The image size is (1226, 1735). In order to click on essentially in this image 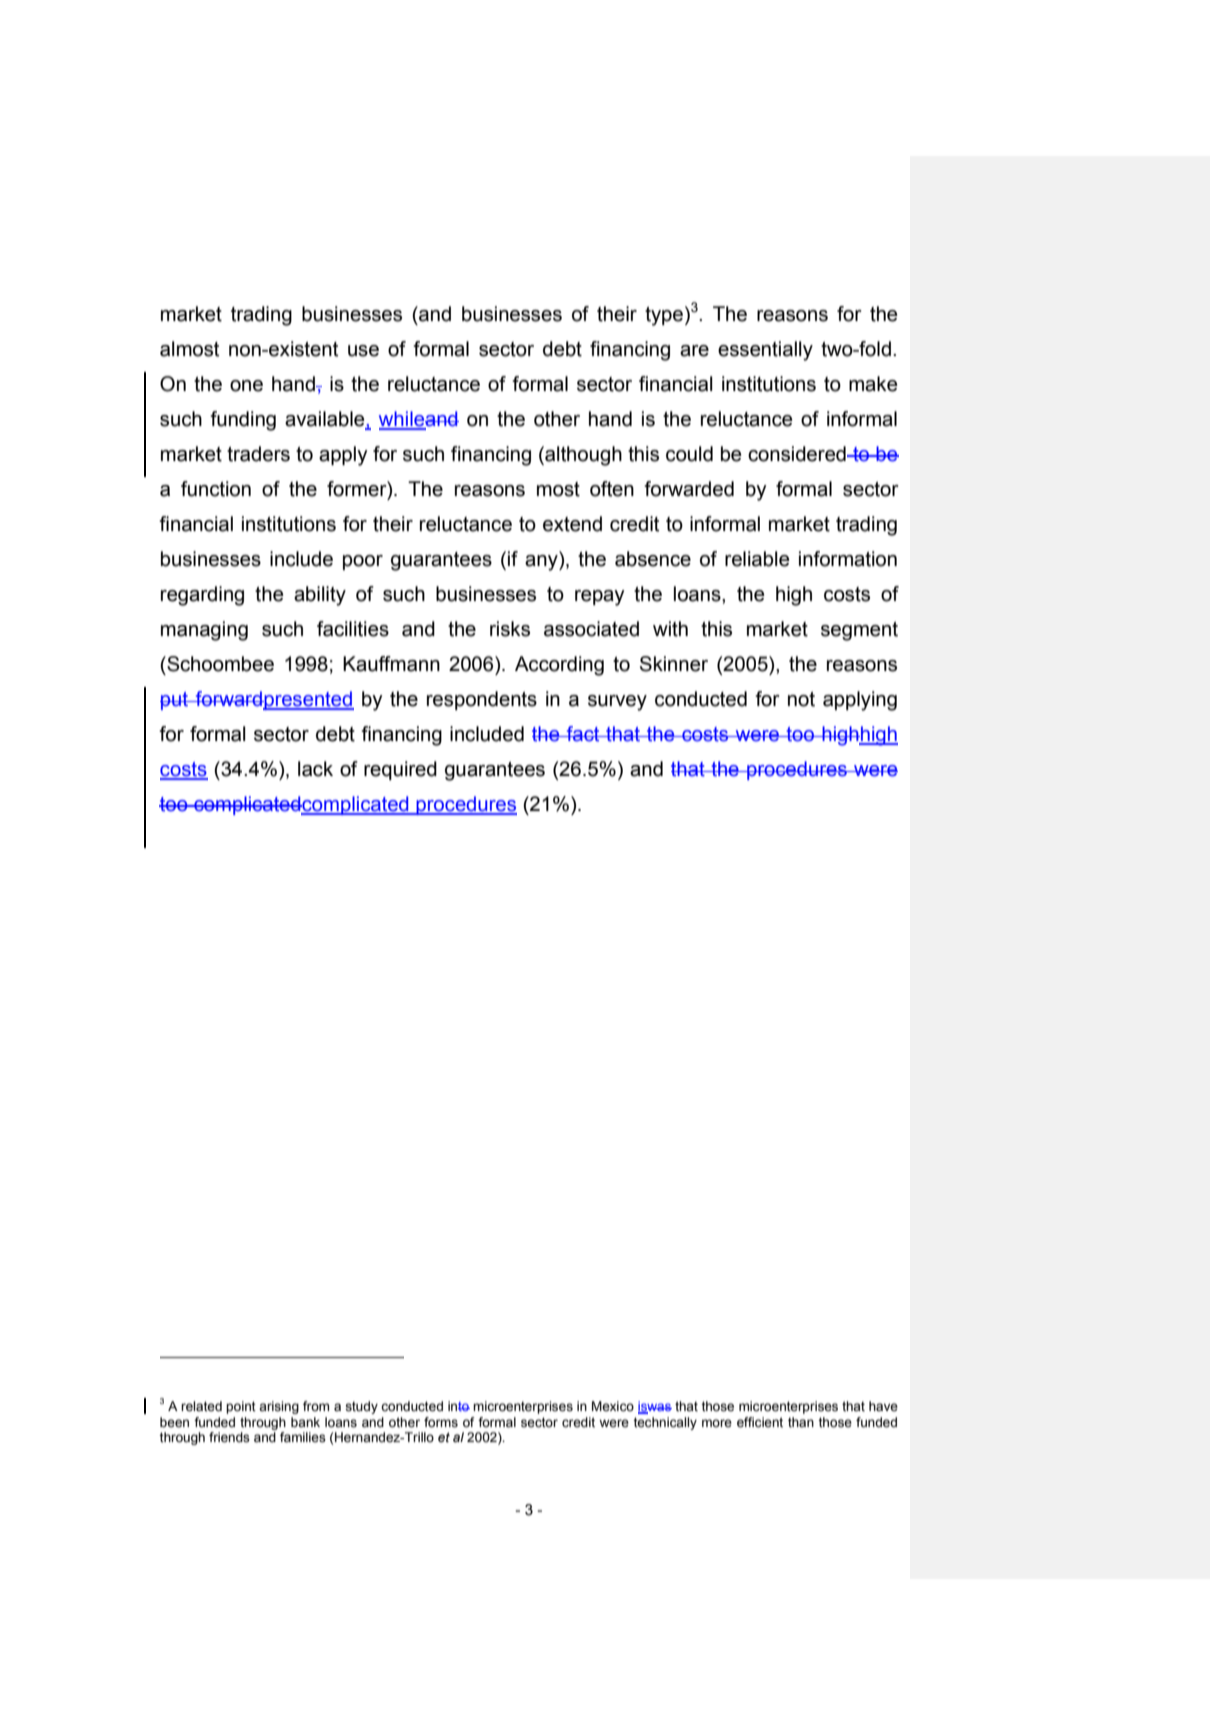, I will do `click(765, 351)`.
